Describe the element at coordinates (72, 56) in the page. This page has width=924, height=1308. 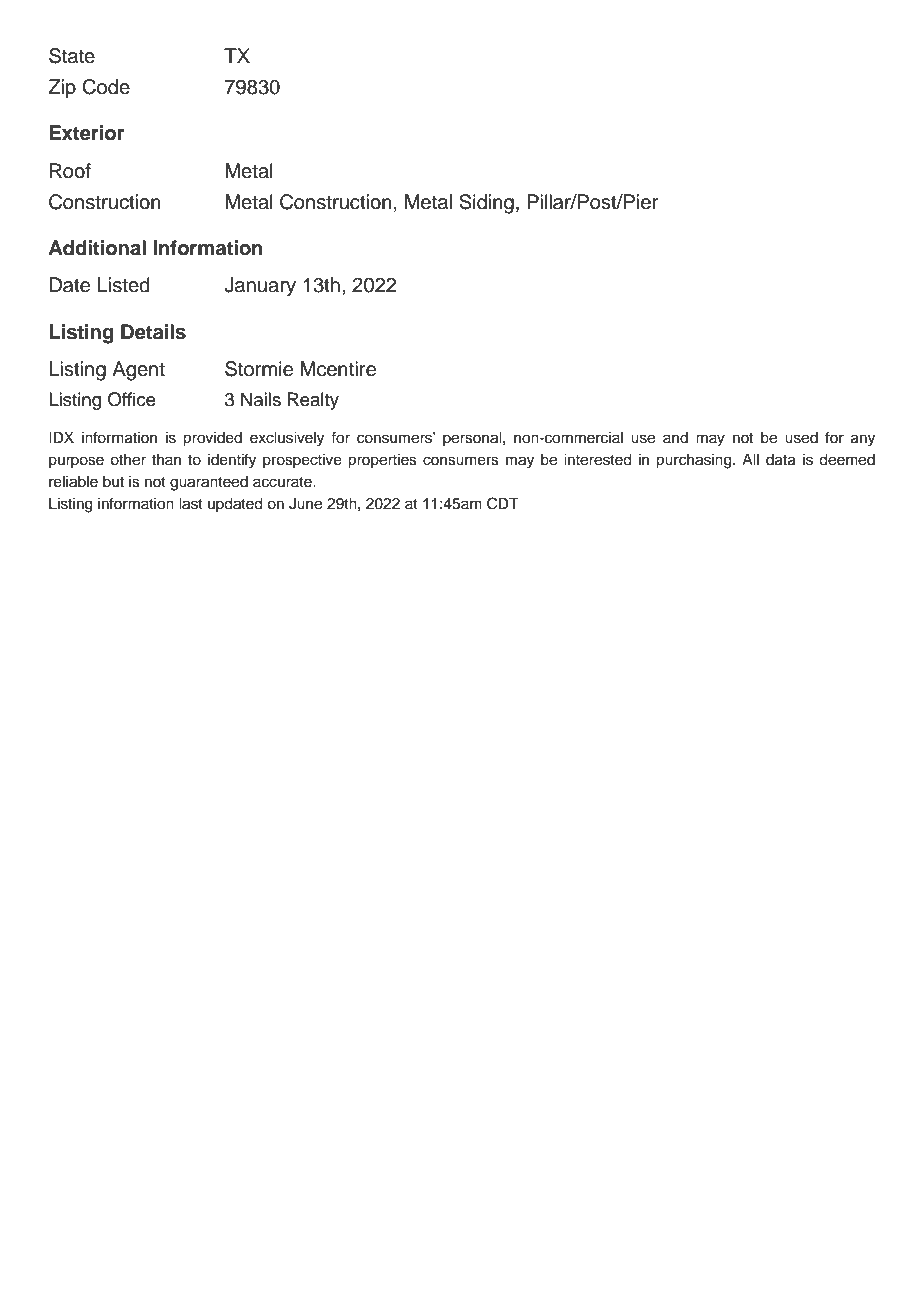
I see `State` at that location.
